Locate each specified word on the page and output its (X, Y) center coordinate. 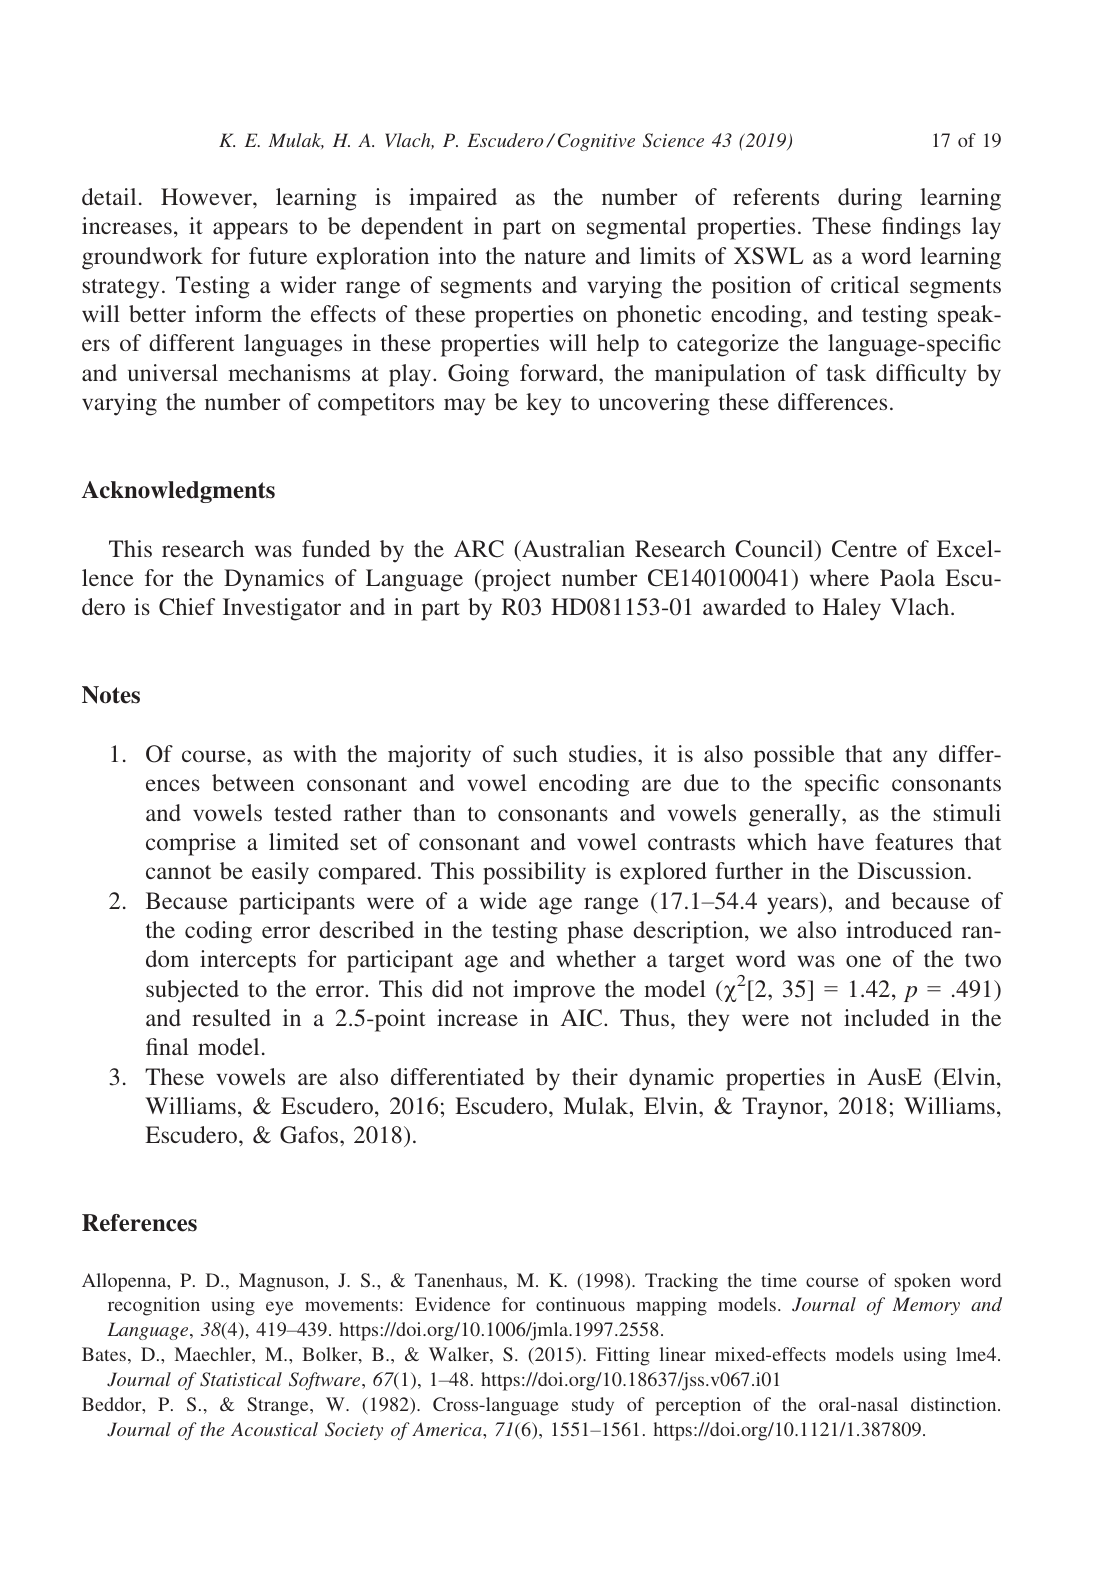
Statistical (241, 1379)
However (207, 196)
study (593, 1406)
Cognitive (596, 142)
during (870, 199)
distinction (955, 1404)
